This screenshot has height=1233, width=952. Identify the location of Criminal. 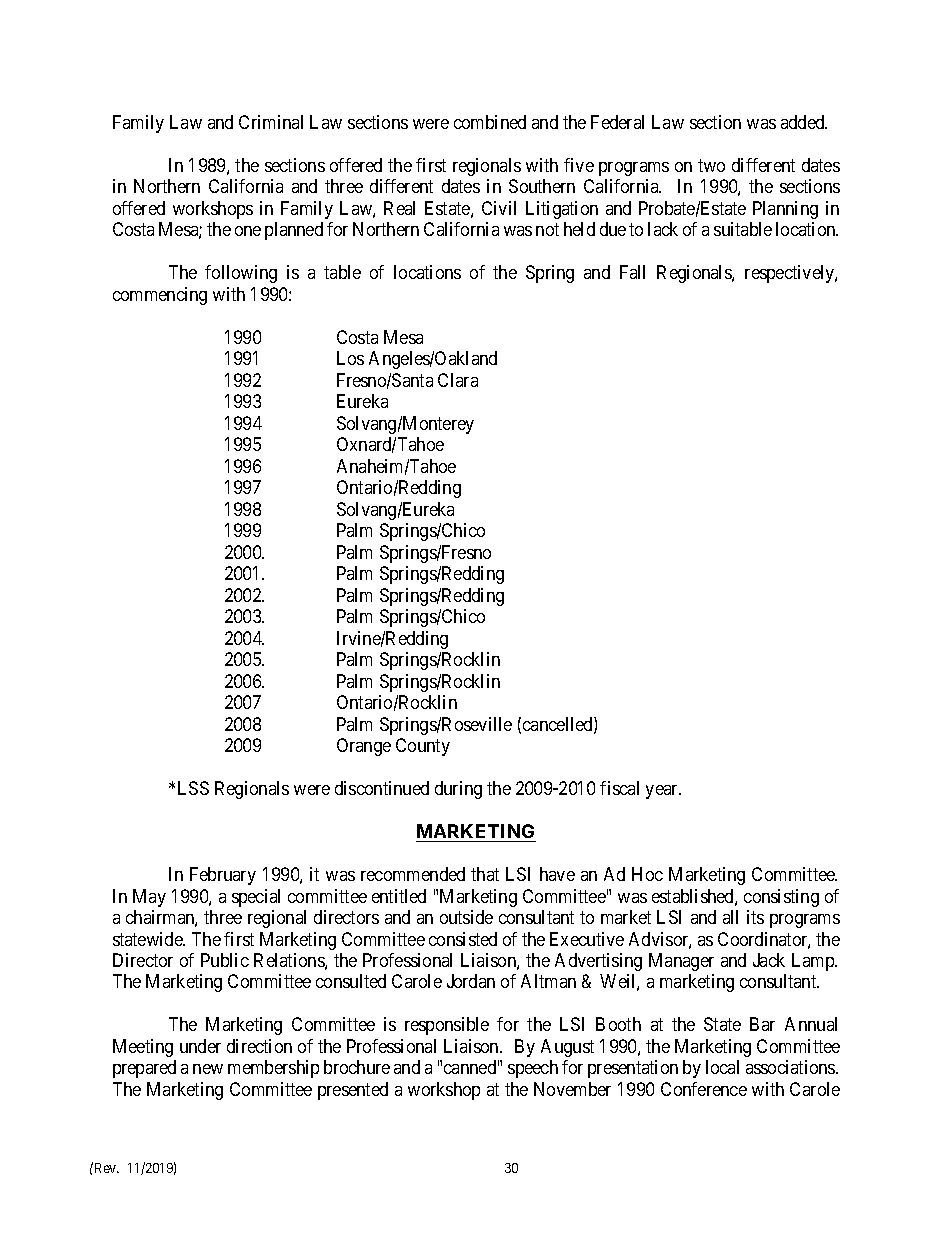
(271, 122).
